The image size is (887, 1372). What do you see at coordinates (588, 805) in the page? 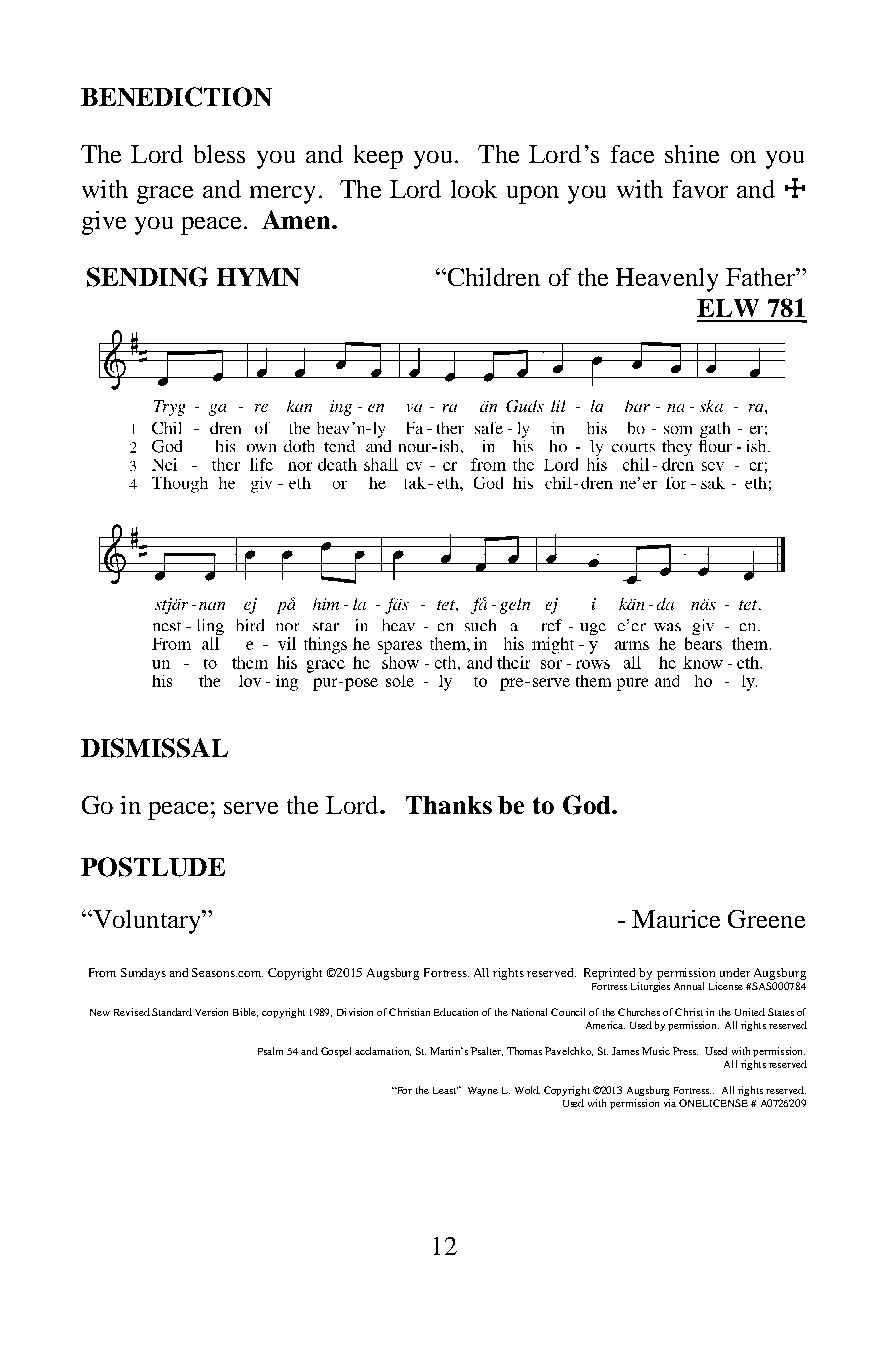
I see `God` at bounding box center [588, 805].
